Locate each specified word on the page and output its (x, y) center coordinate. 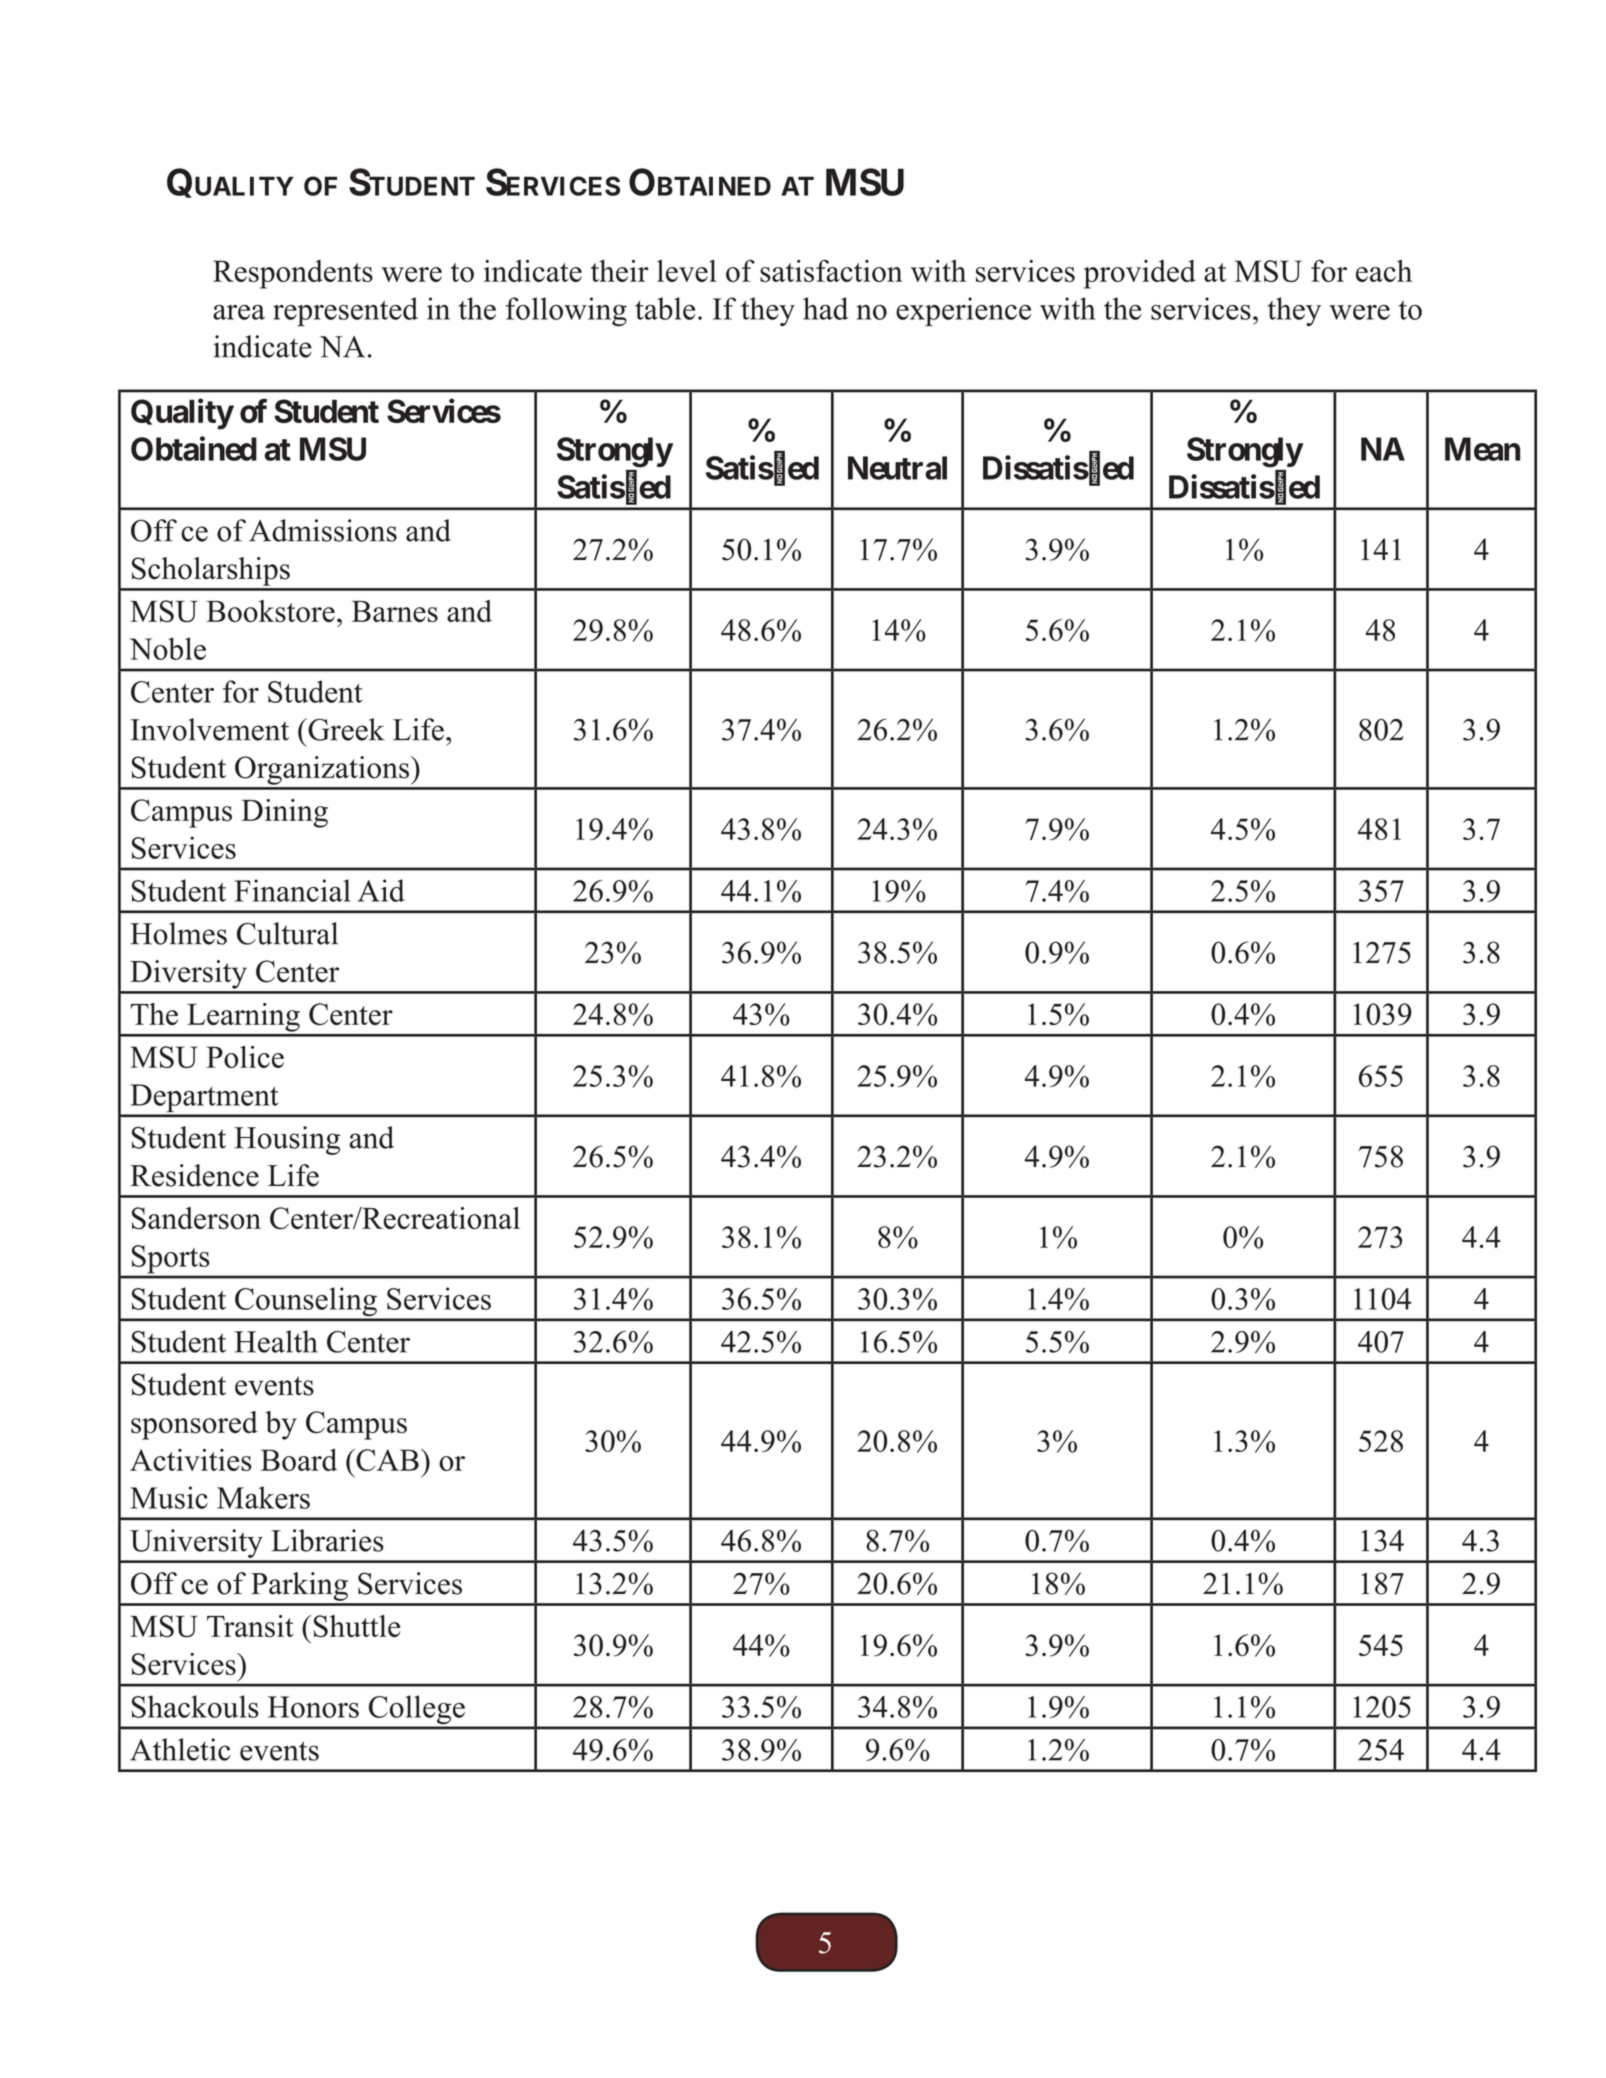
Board (299, 1459)
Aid (381, 890)
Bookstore (270, 611)
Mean (1482, 449)
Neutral (897, 468)
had (825, 308)
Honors (313, 1707)
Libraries (327, 1540)
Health (276, 1341)
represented (345, 312)
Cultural (287, 933)
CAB (386, 1460)
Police (245, 1056)
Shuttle (357, 1626)
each (1384, 271)
